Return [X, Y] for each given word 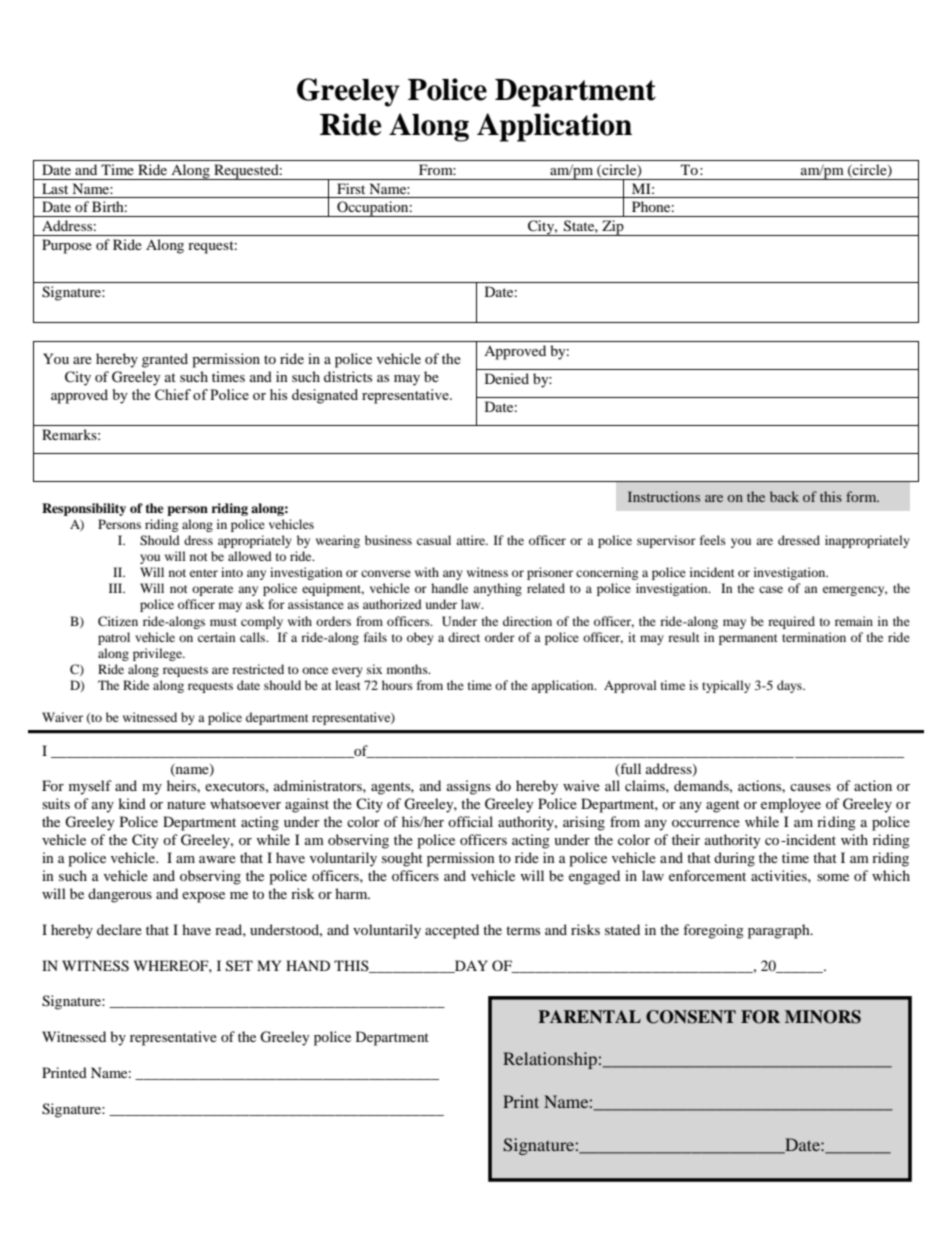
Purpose [67, 246]
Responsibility [84, 509]
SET [239, 966]
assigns [469, 787]
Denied [507, 378]
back [784, 496]
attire [471, 540]
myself [90, 787]
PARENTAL [589, 1016]
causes [810, 787]
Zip [613, 228]
